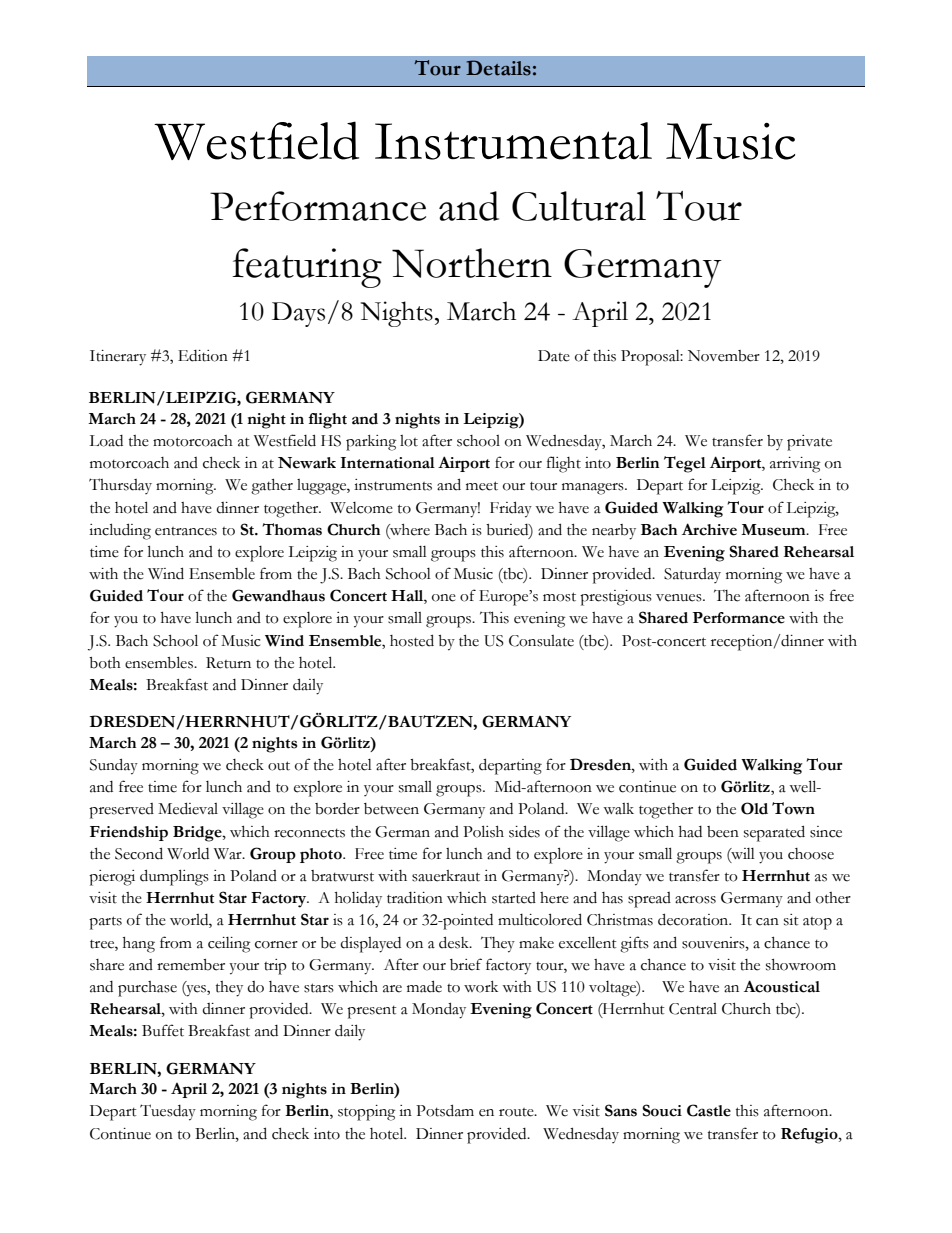 This screenshot has height=1233, width=952. Describe the element at coordinates (307, 268) in the screenshot. I see `featuring` at that location.
